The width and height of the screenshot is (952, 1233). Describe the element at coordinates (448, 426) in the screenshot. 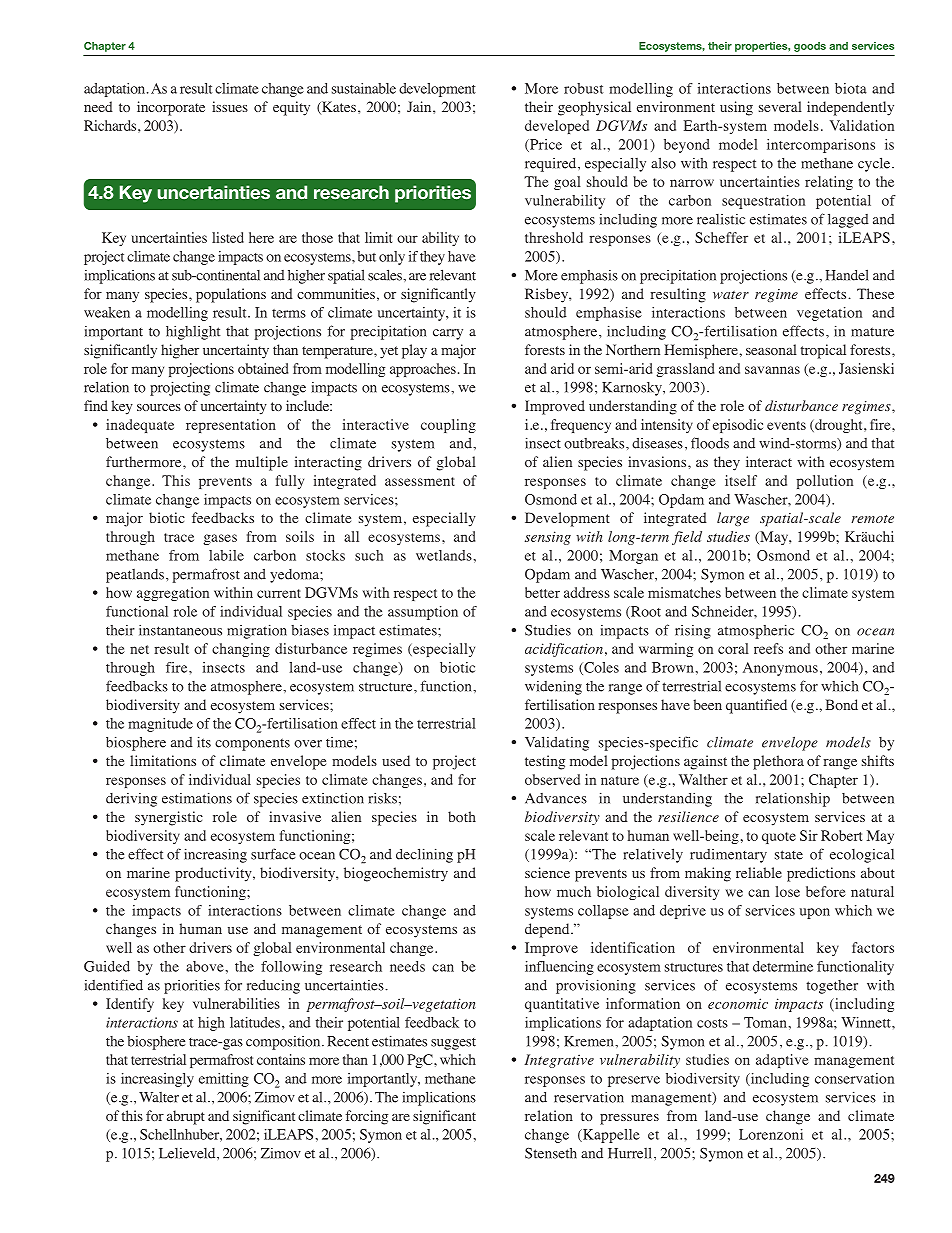

I see `coupling` at that location.
